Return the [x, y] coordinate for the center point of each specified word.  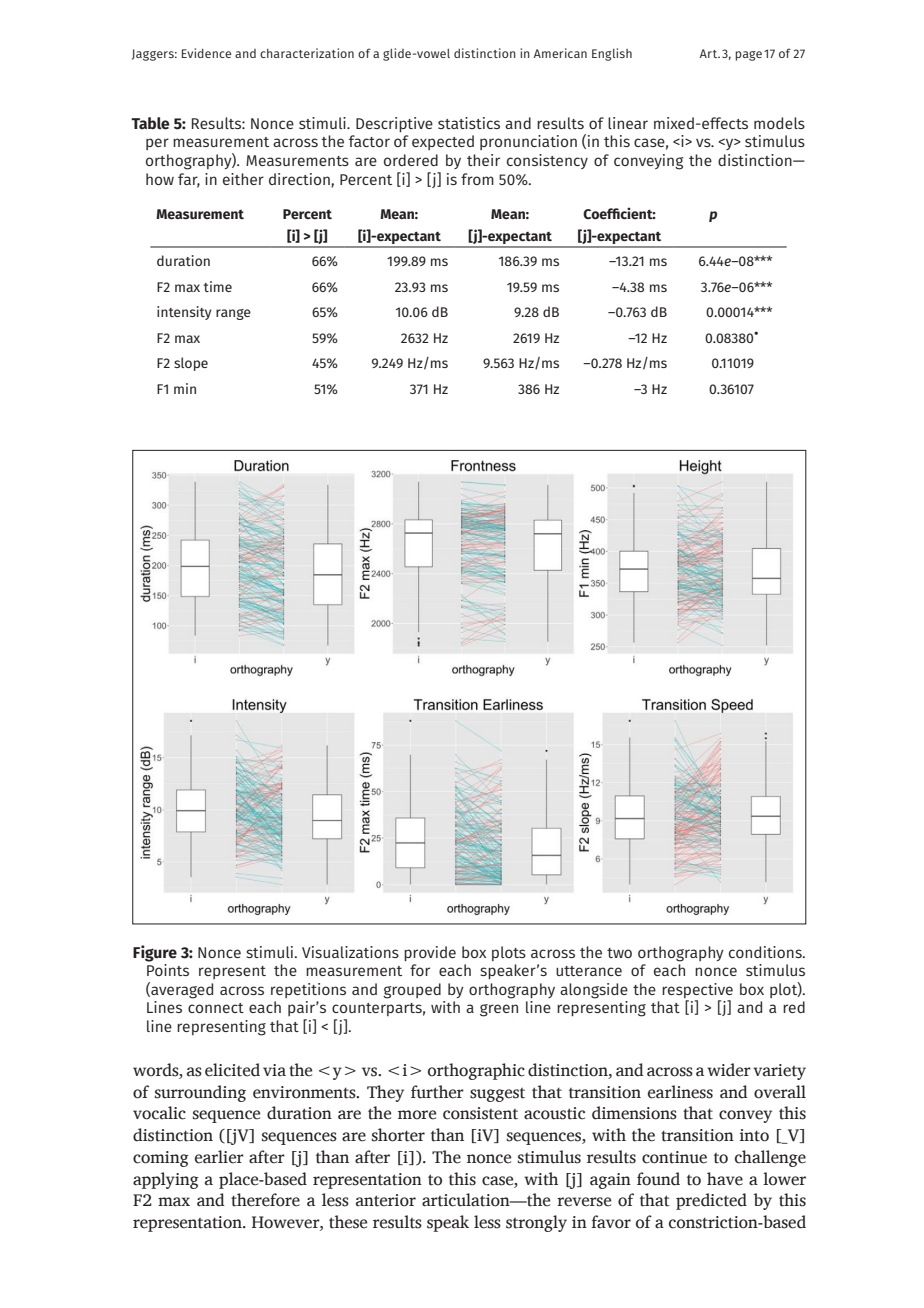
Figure [155, 953]
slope [191, 364]
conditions [766, 952]
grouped [412, 991]
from [477, 179]
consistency [547, 161]
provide [430, 953]
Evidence [206, 53]
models [779, 123]
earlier [219, 1157]
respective [697, 992]
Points [168, 970]
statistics [469, 123]
